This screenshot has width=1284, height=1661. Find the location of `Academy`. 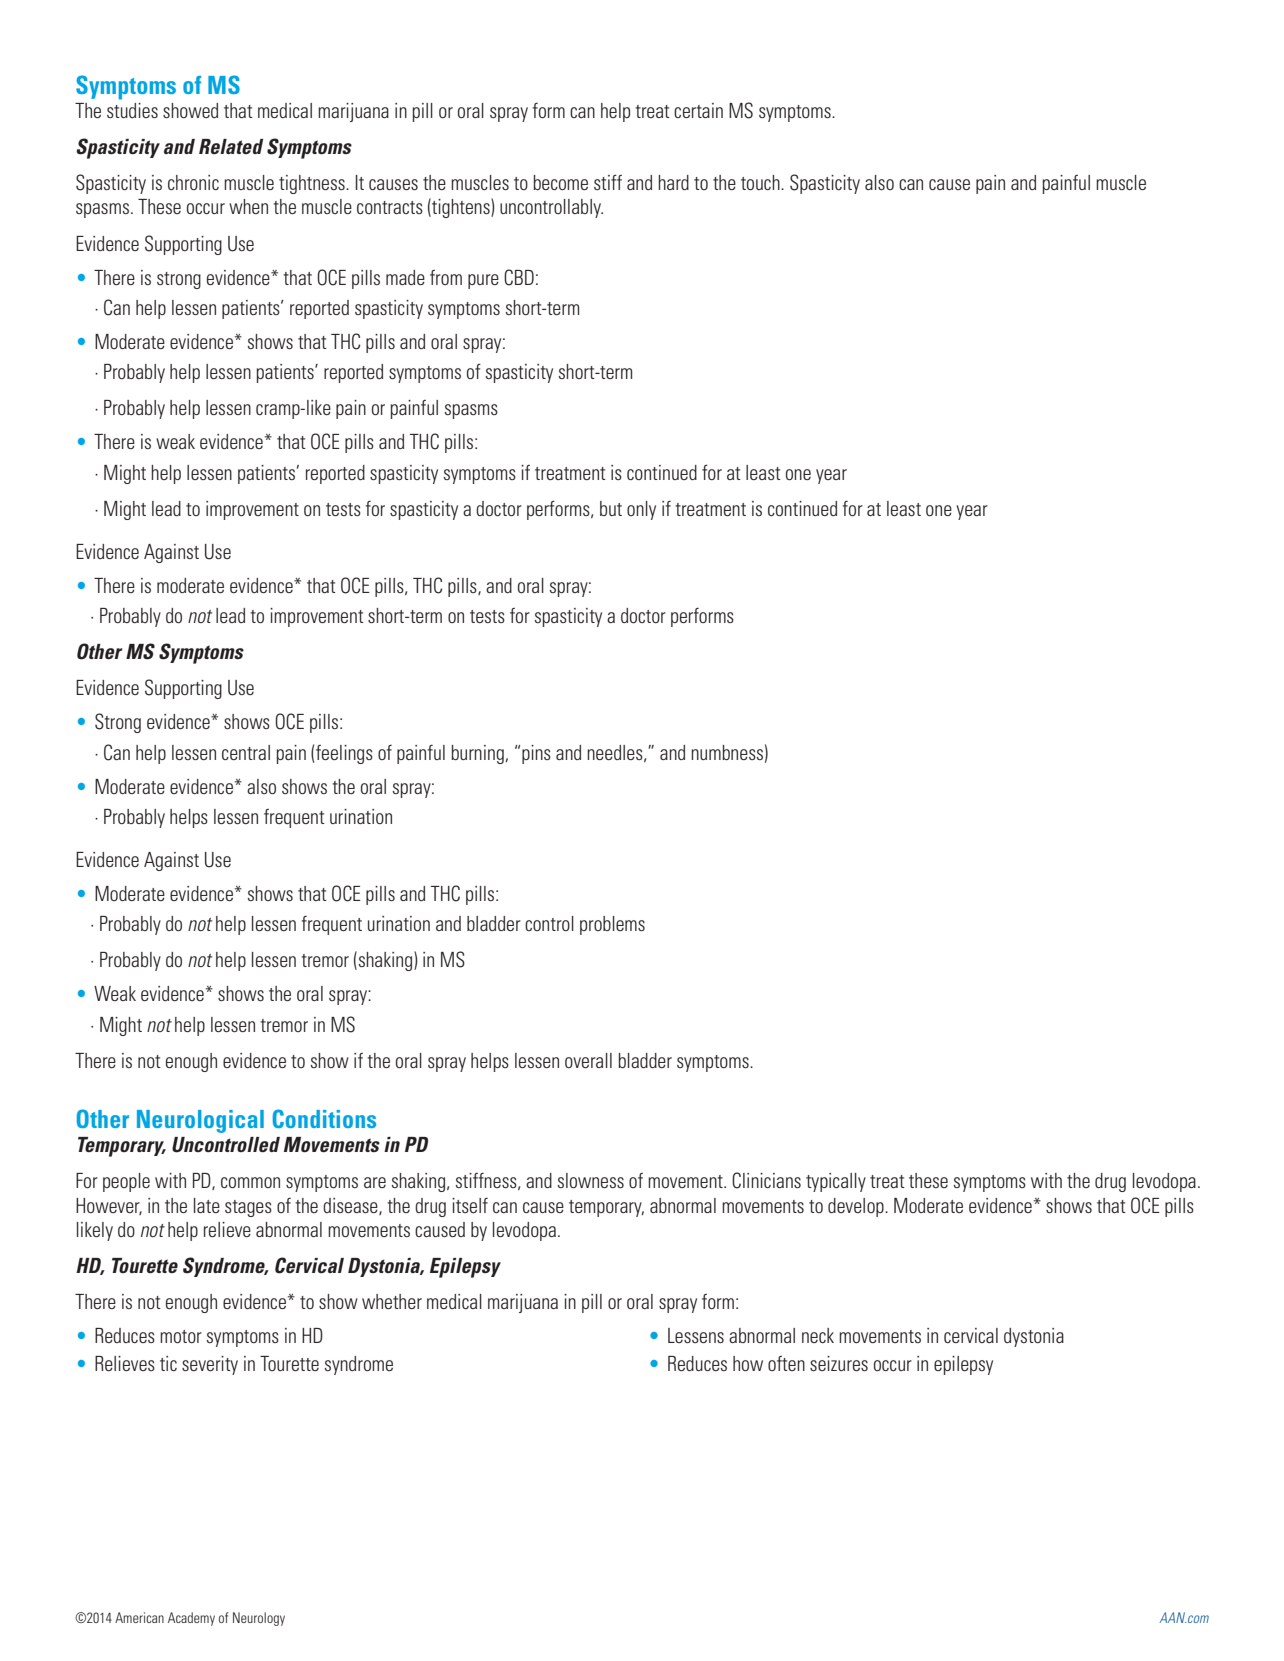

Academy is located at coordinates (191, 1619).
